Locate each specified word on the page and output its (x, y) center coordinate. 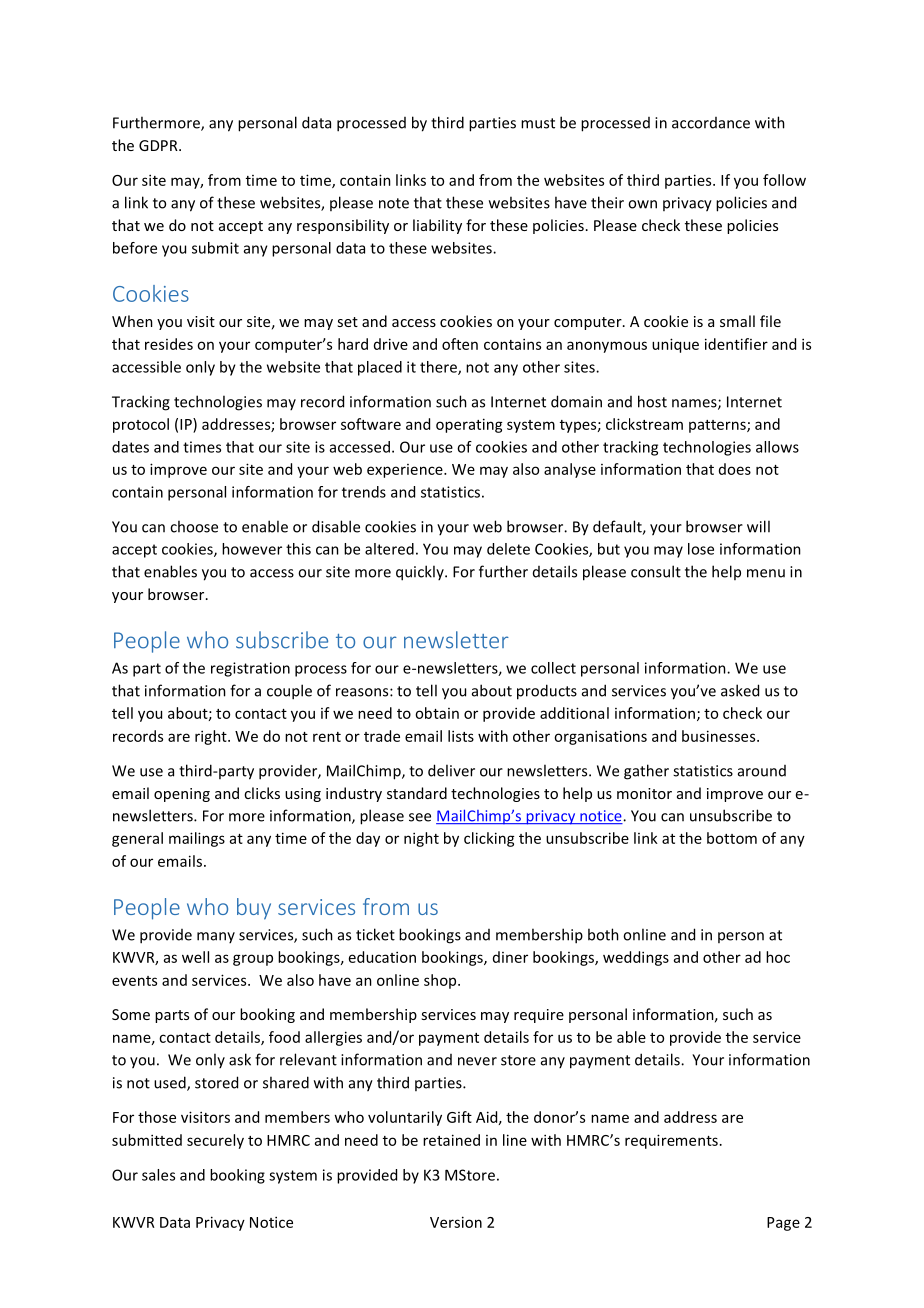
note (394, 203)
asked (740, 690)
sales (158, 1175)
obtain (437, 713)
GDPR (159, 145)
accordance (711, 123)
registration (250, 669)
